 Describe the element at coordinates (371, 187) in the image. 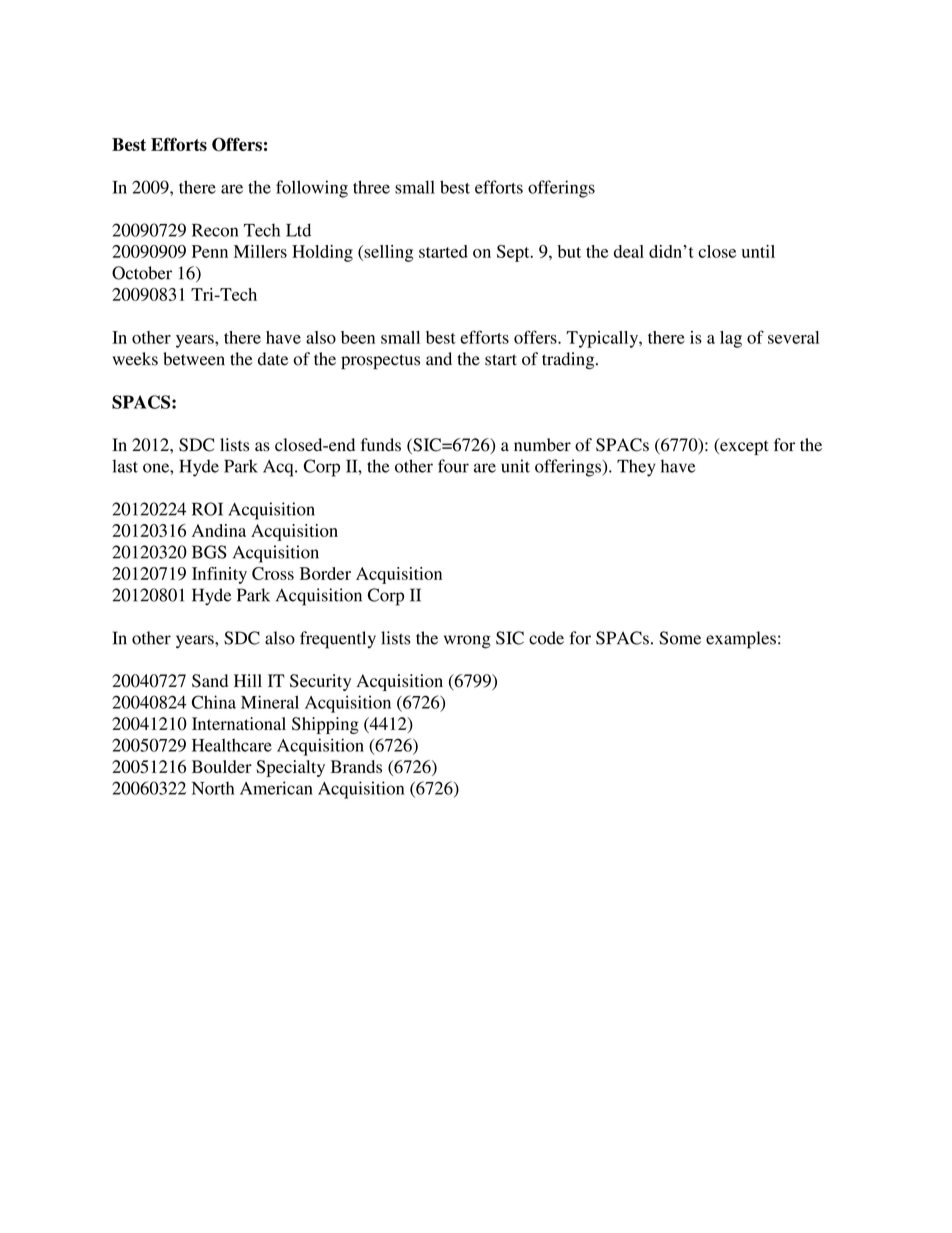

I see `three` at that location.
